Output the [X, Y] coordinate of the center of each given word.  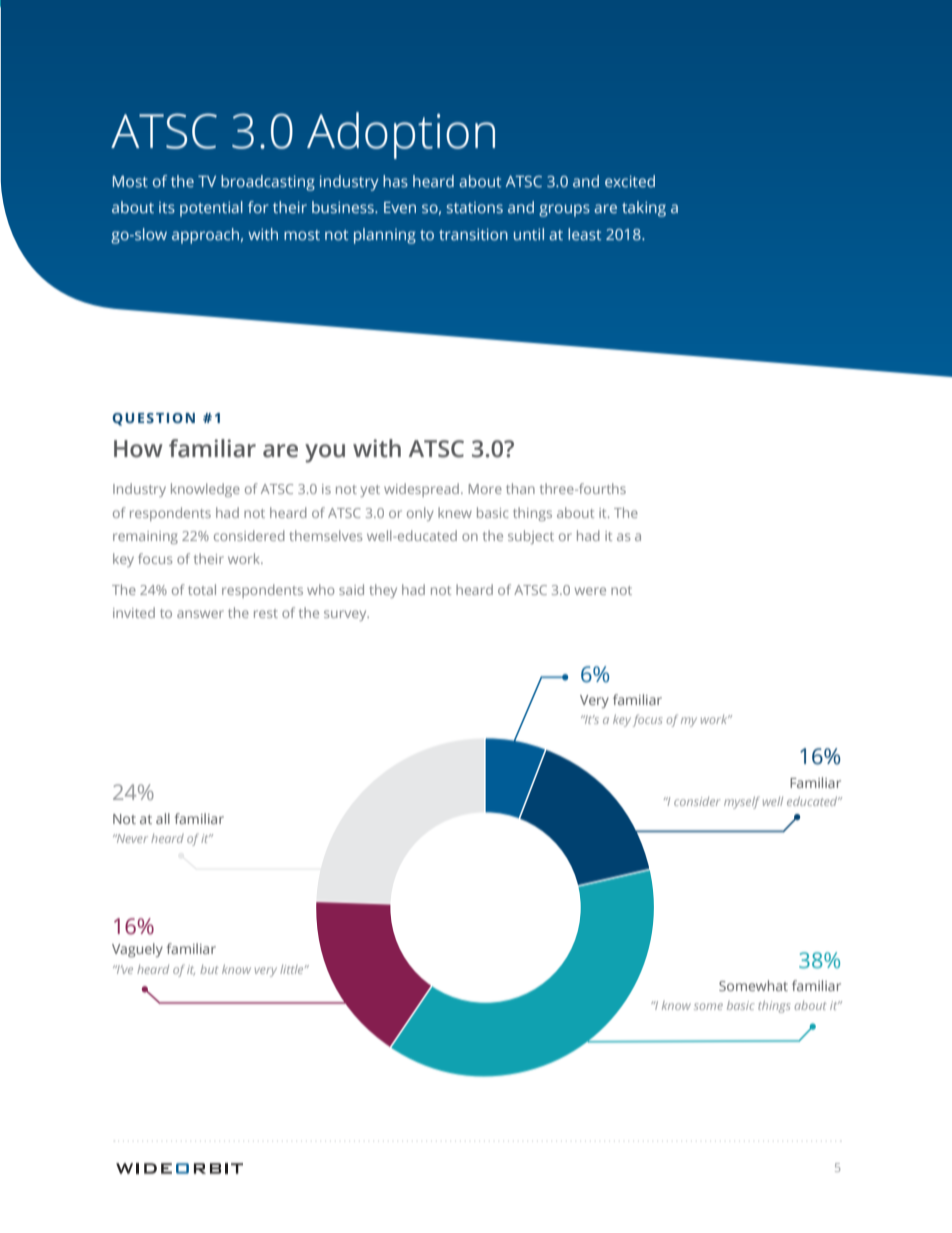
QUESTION [153, 419]
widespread [421, 490]
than [520, 488]
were [590, 591]
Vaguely [137, 950]
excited [630, 181]
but [209, 969]
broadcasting [268, 183]
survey [346, 615]
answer [200, 614]
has [395, 181]
